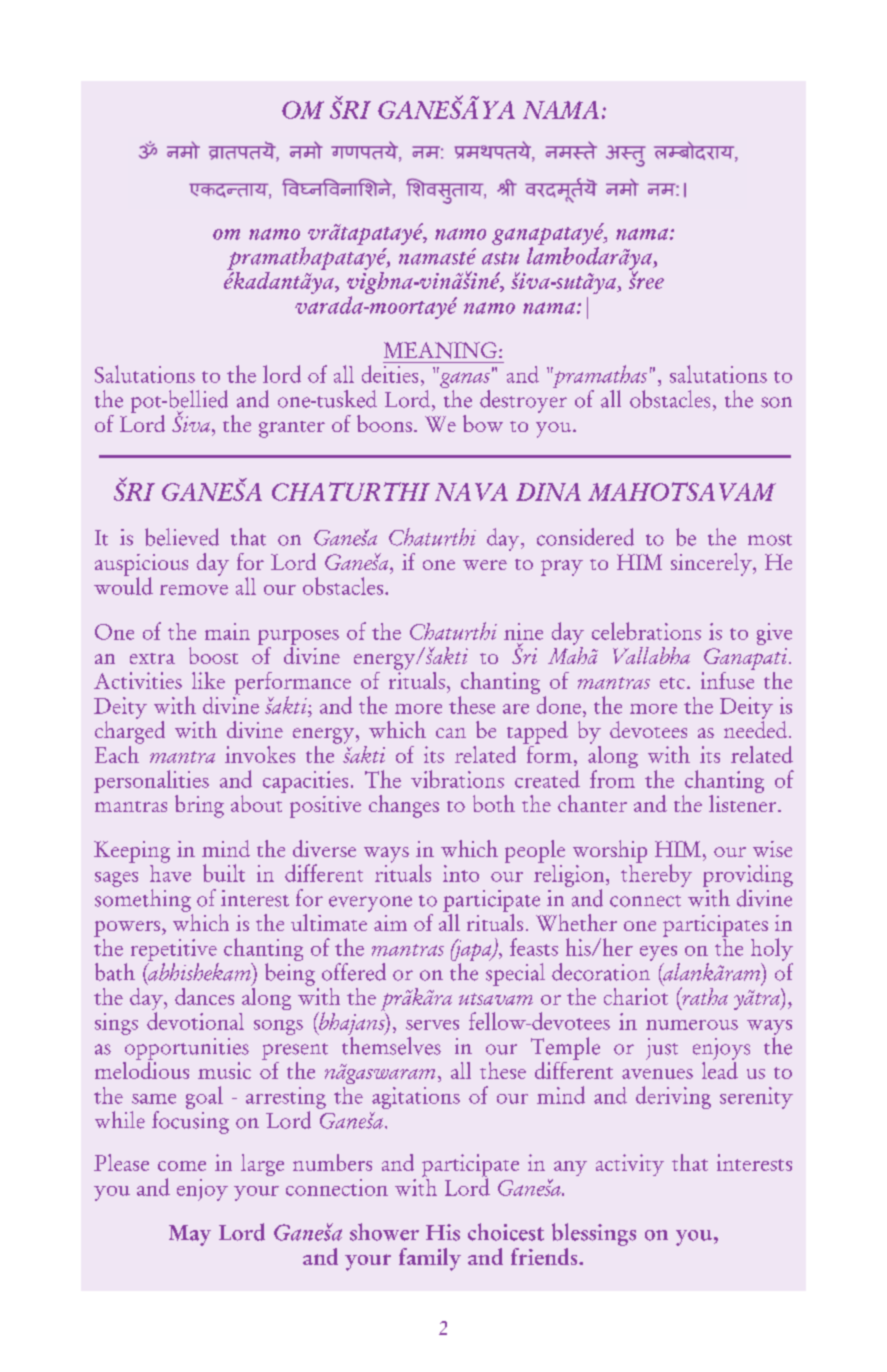 This screenshot has width=887, height=1372. Describe the element at coordinates (390, 374) in the screenshot. I see `deities` at that location.
